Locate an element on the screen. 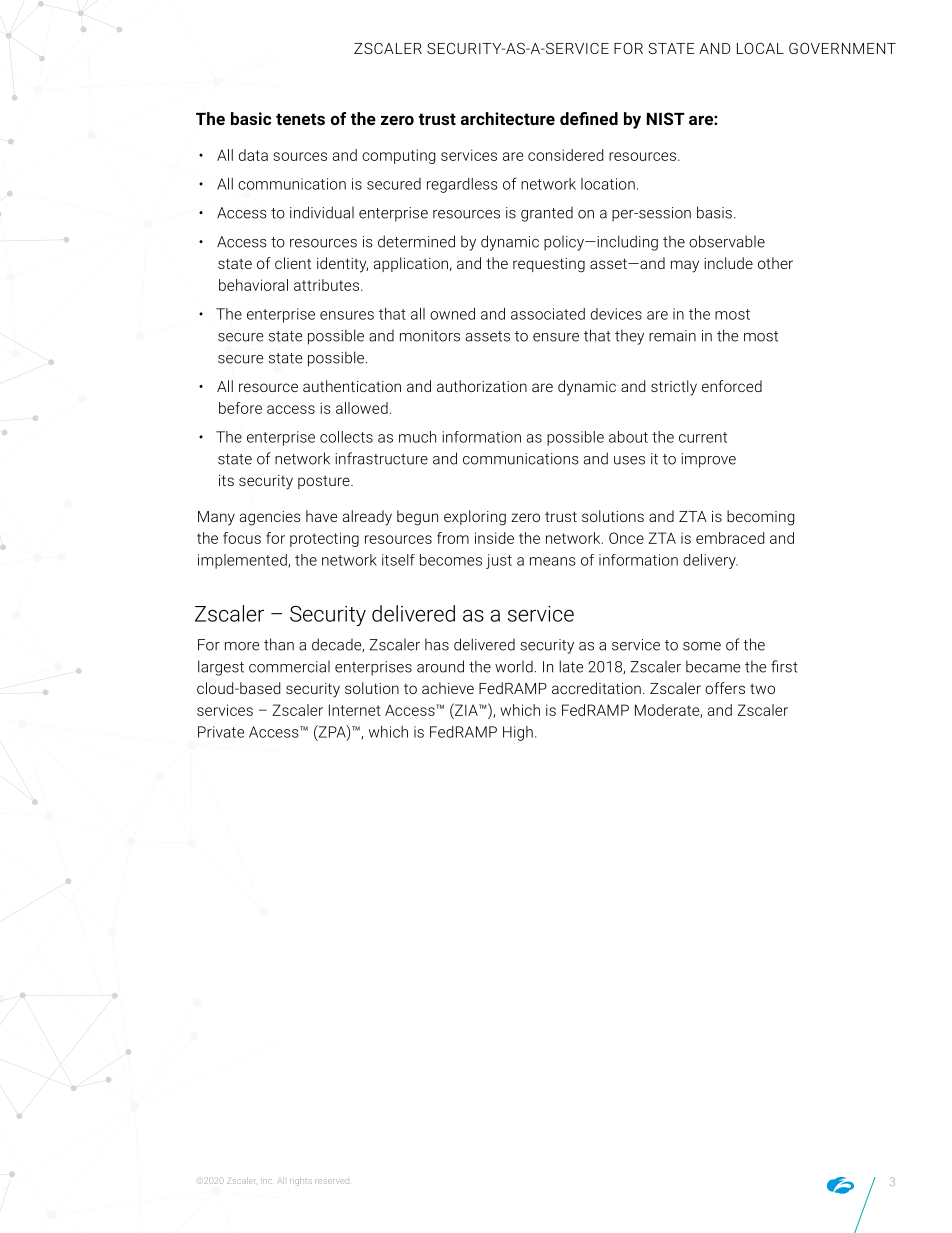  improve is located at coordinates (708, 460).
